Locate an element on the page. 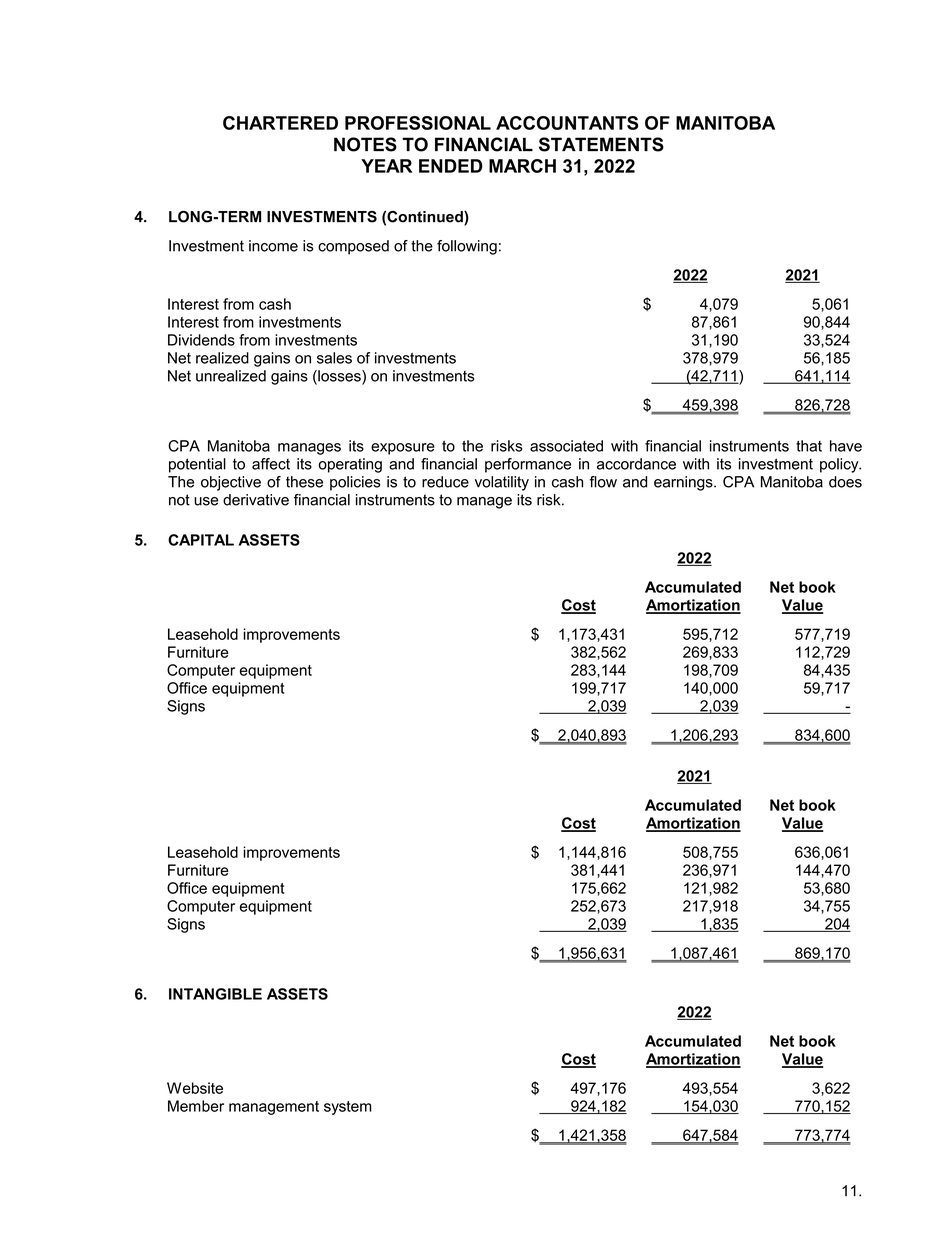 The image size is (952, 1233). CAPITAL is located at coordinates (201, 540).
